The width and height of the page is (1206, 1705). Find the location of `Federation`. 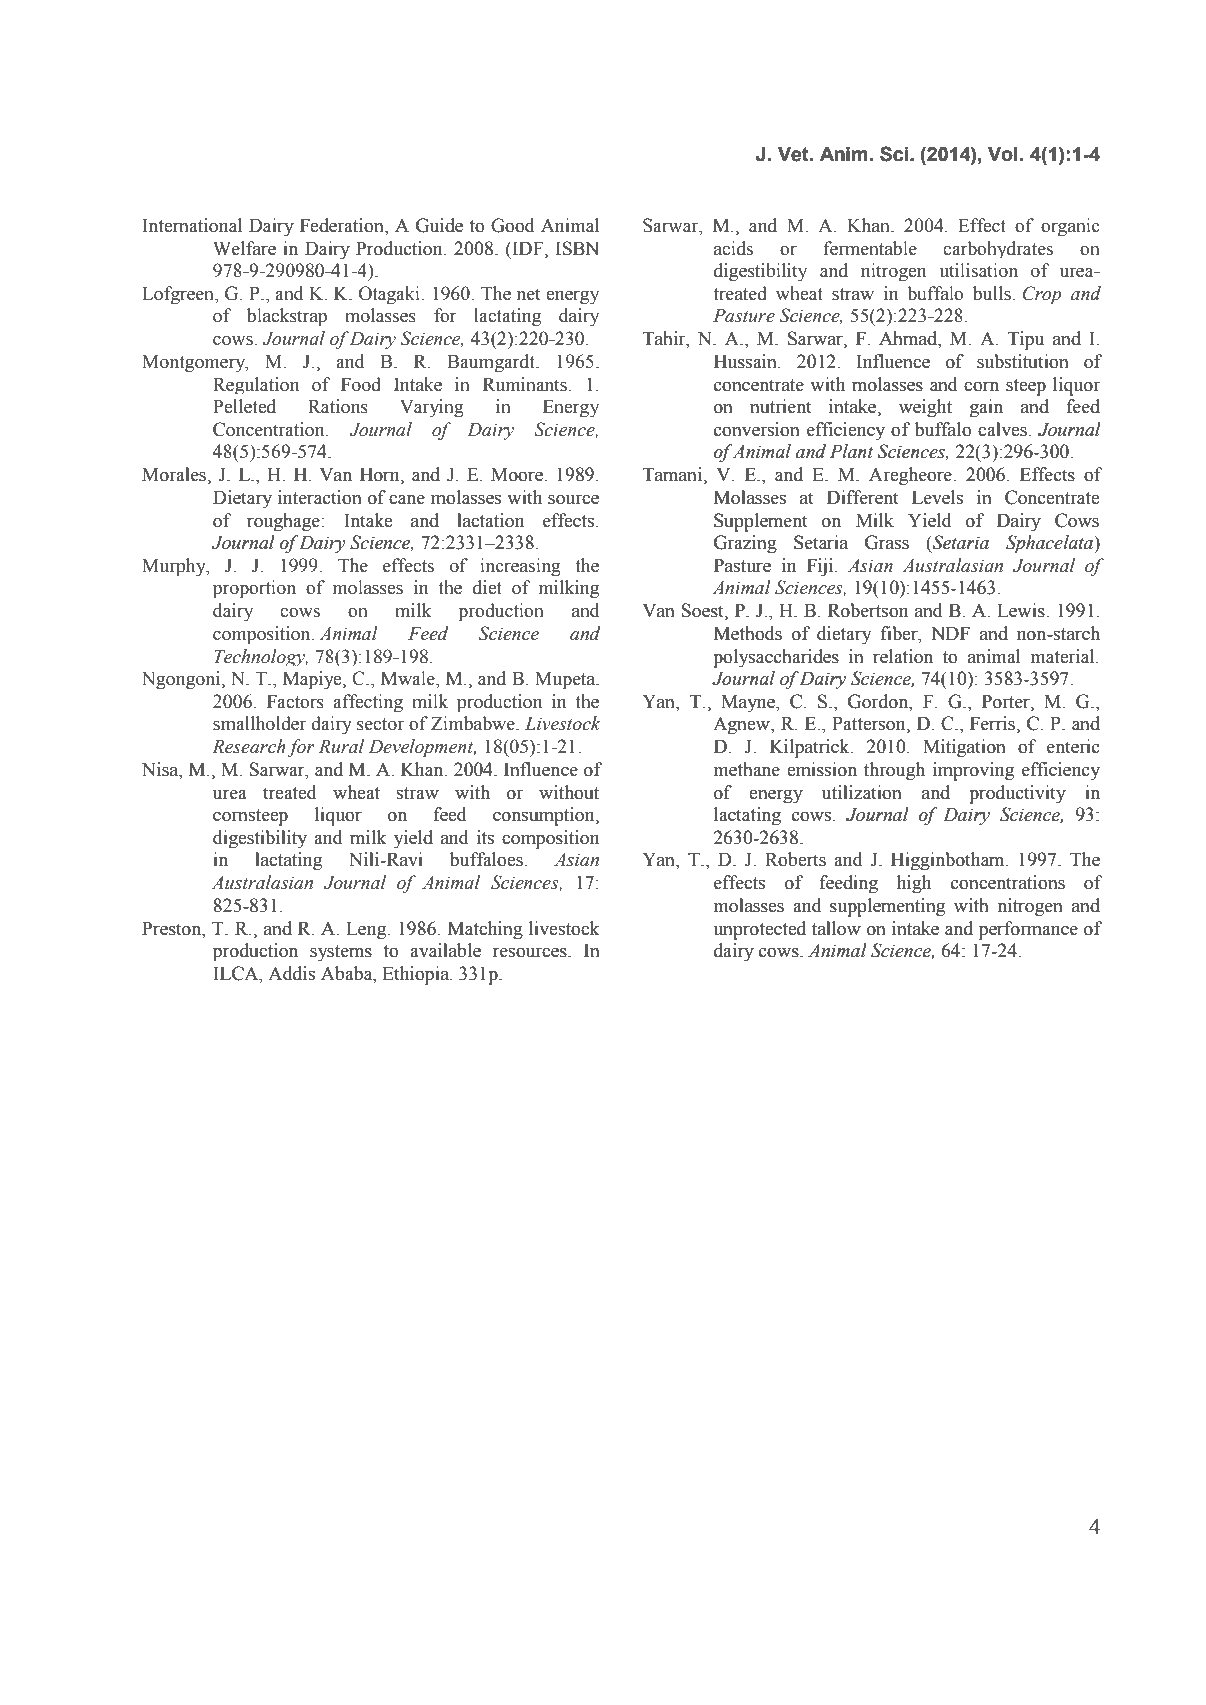

Federation is located at coordinates (343, 226).
